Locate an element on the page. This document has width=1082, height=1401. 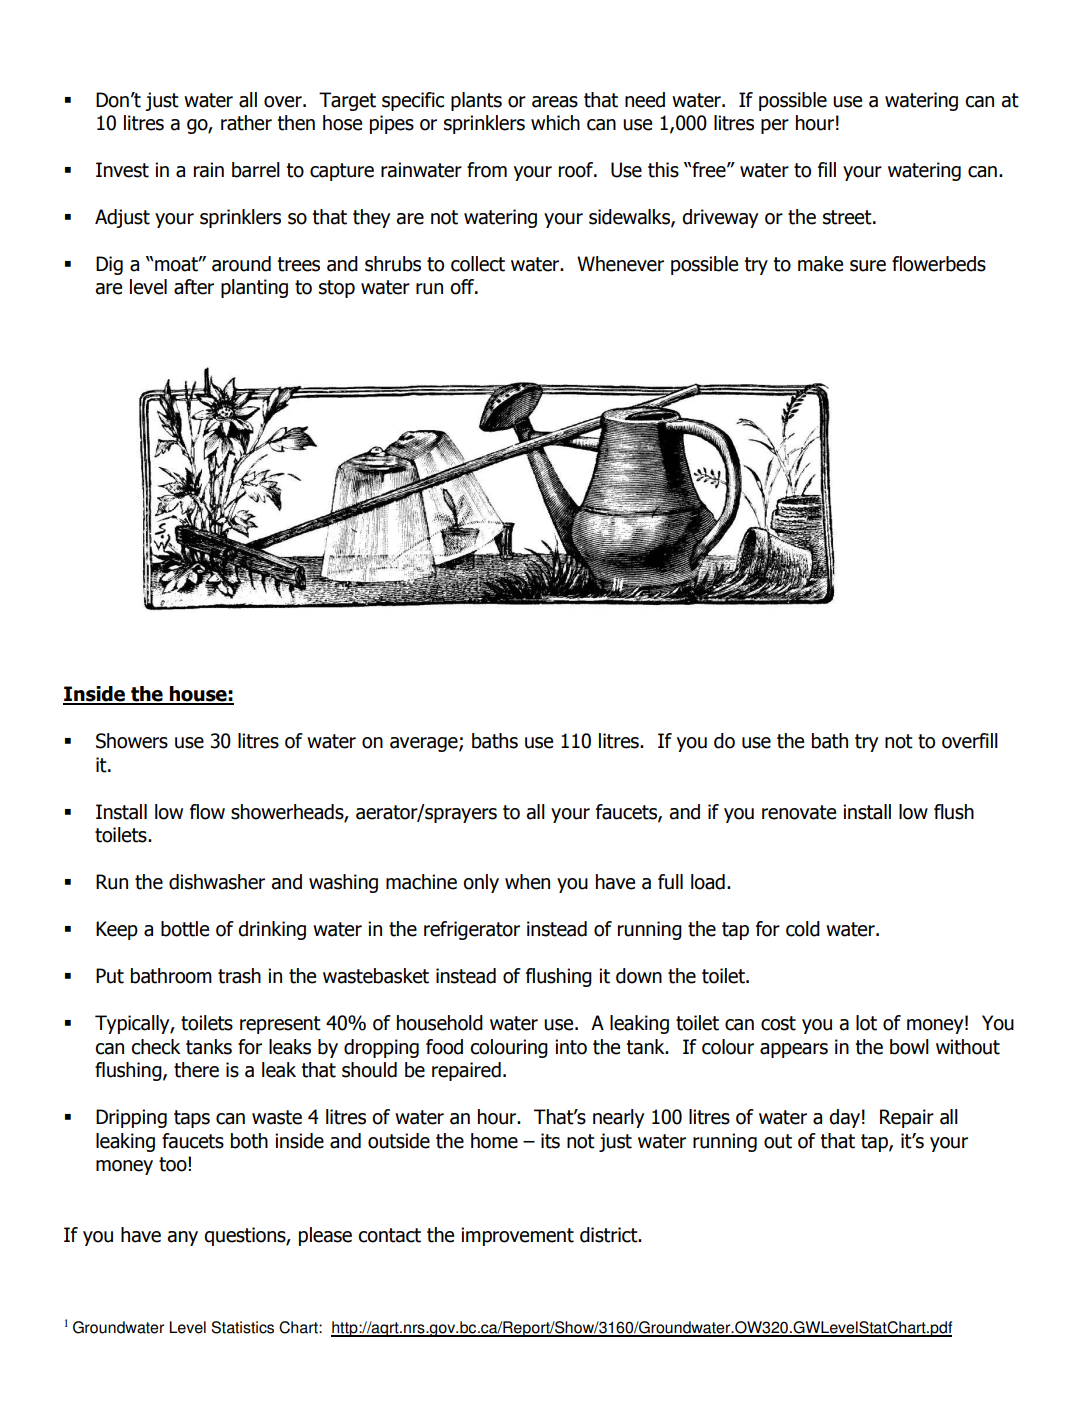
improvement is located at coordinates (517, 1236).
